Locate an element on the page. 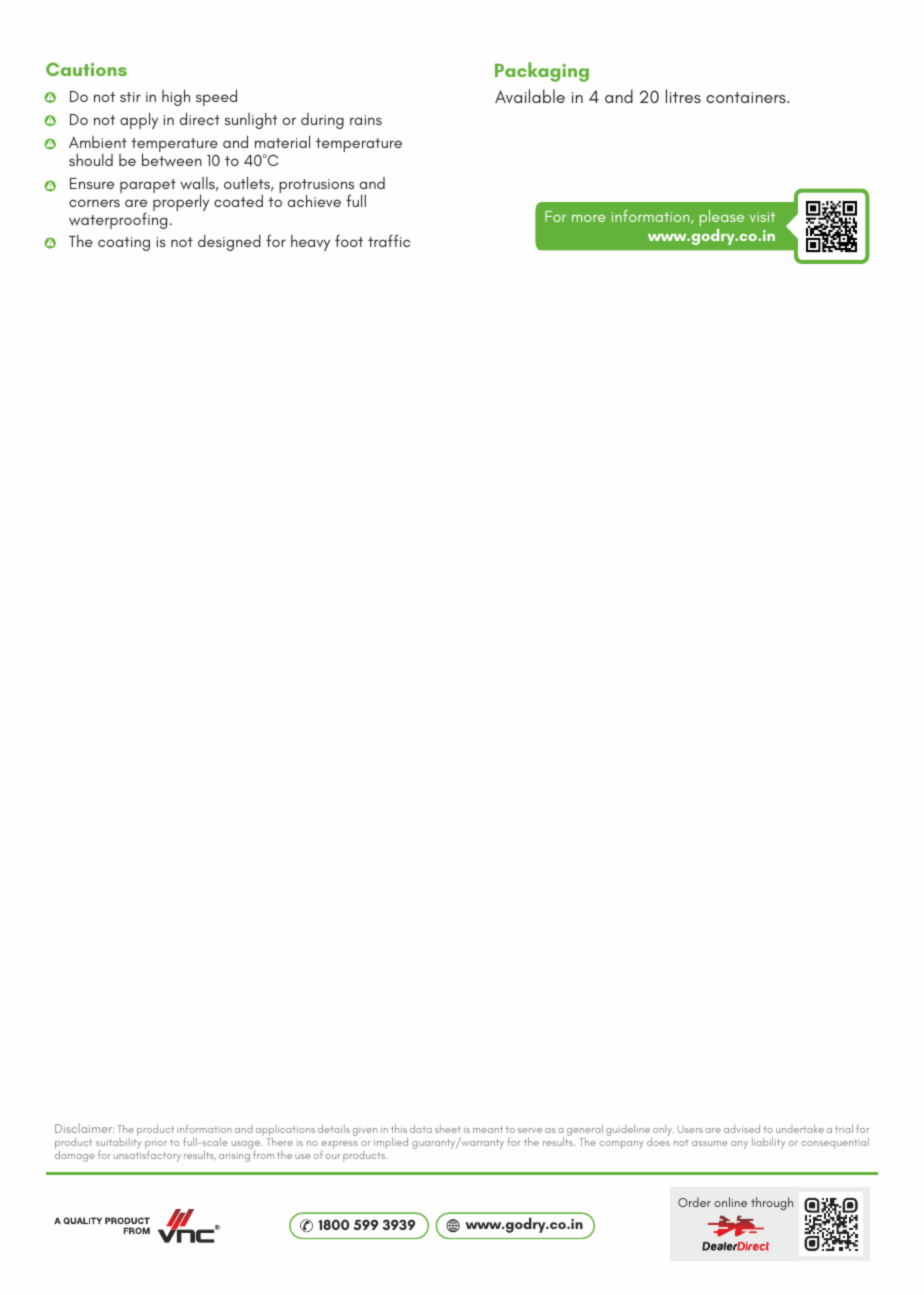 This document has height=1295, width=924. arising is located at coordinates (234, 1157).
